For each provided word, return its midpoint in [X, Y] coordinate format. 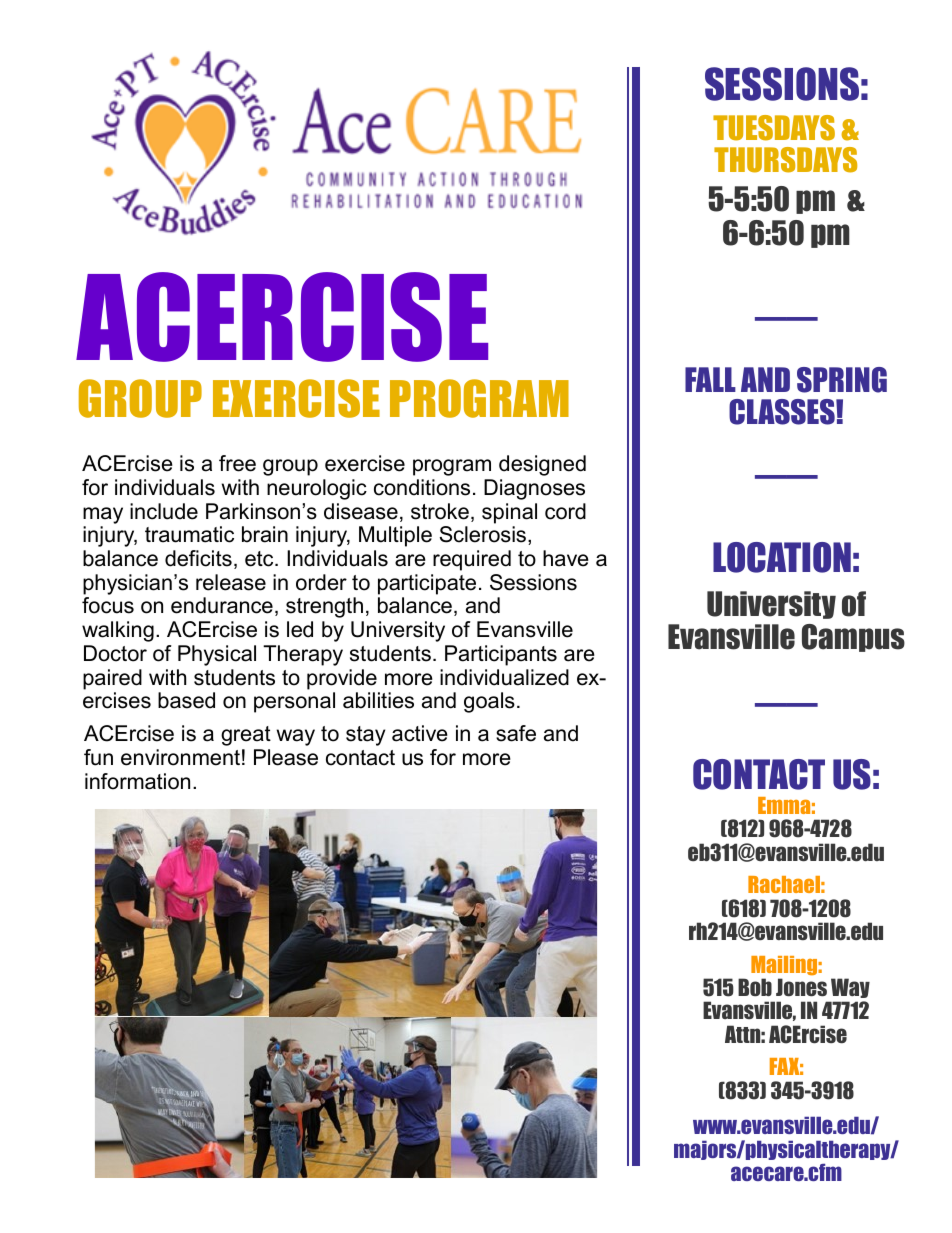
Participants [501, 655]
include [164, 511]
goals [489, 702]
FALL [710, 379]
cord [565, 511]
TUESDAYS [774, 128]
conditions [422, 487]
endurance [222, 605]
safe [516, 733]
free [237, 463]
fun [98, 757]
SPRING [842, 380]
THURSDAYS [785, 160]
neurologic [317, 489]
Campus [853, 638]
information [137, 781]
